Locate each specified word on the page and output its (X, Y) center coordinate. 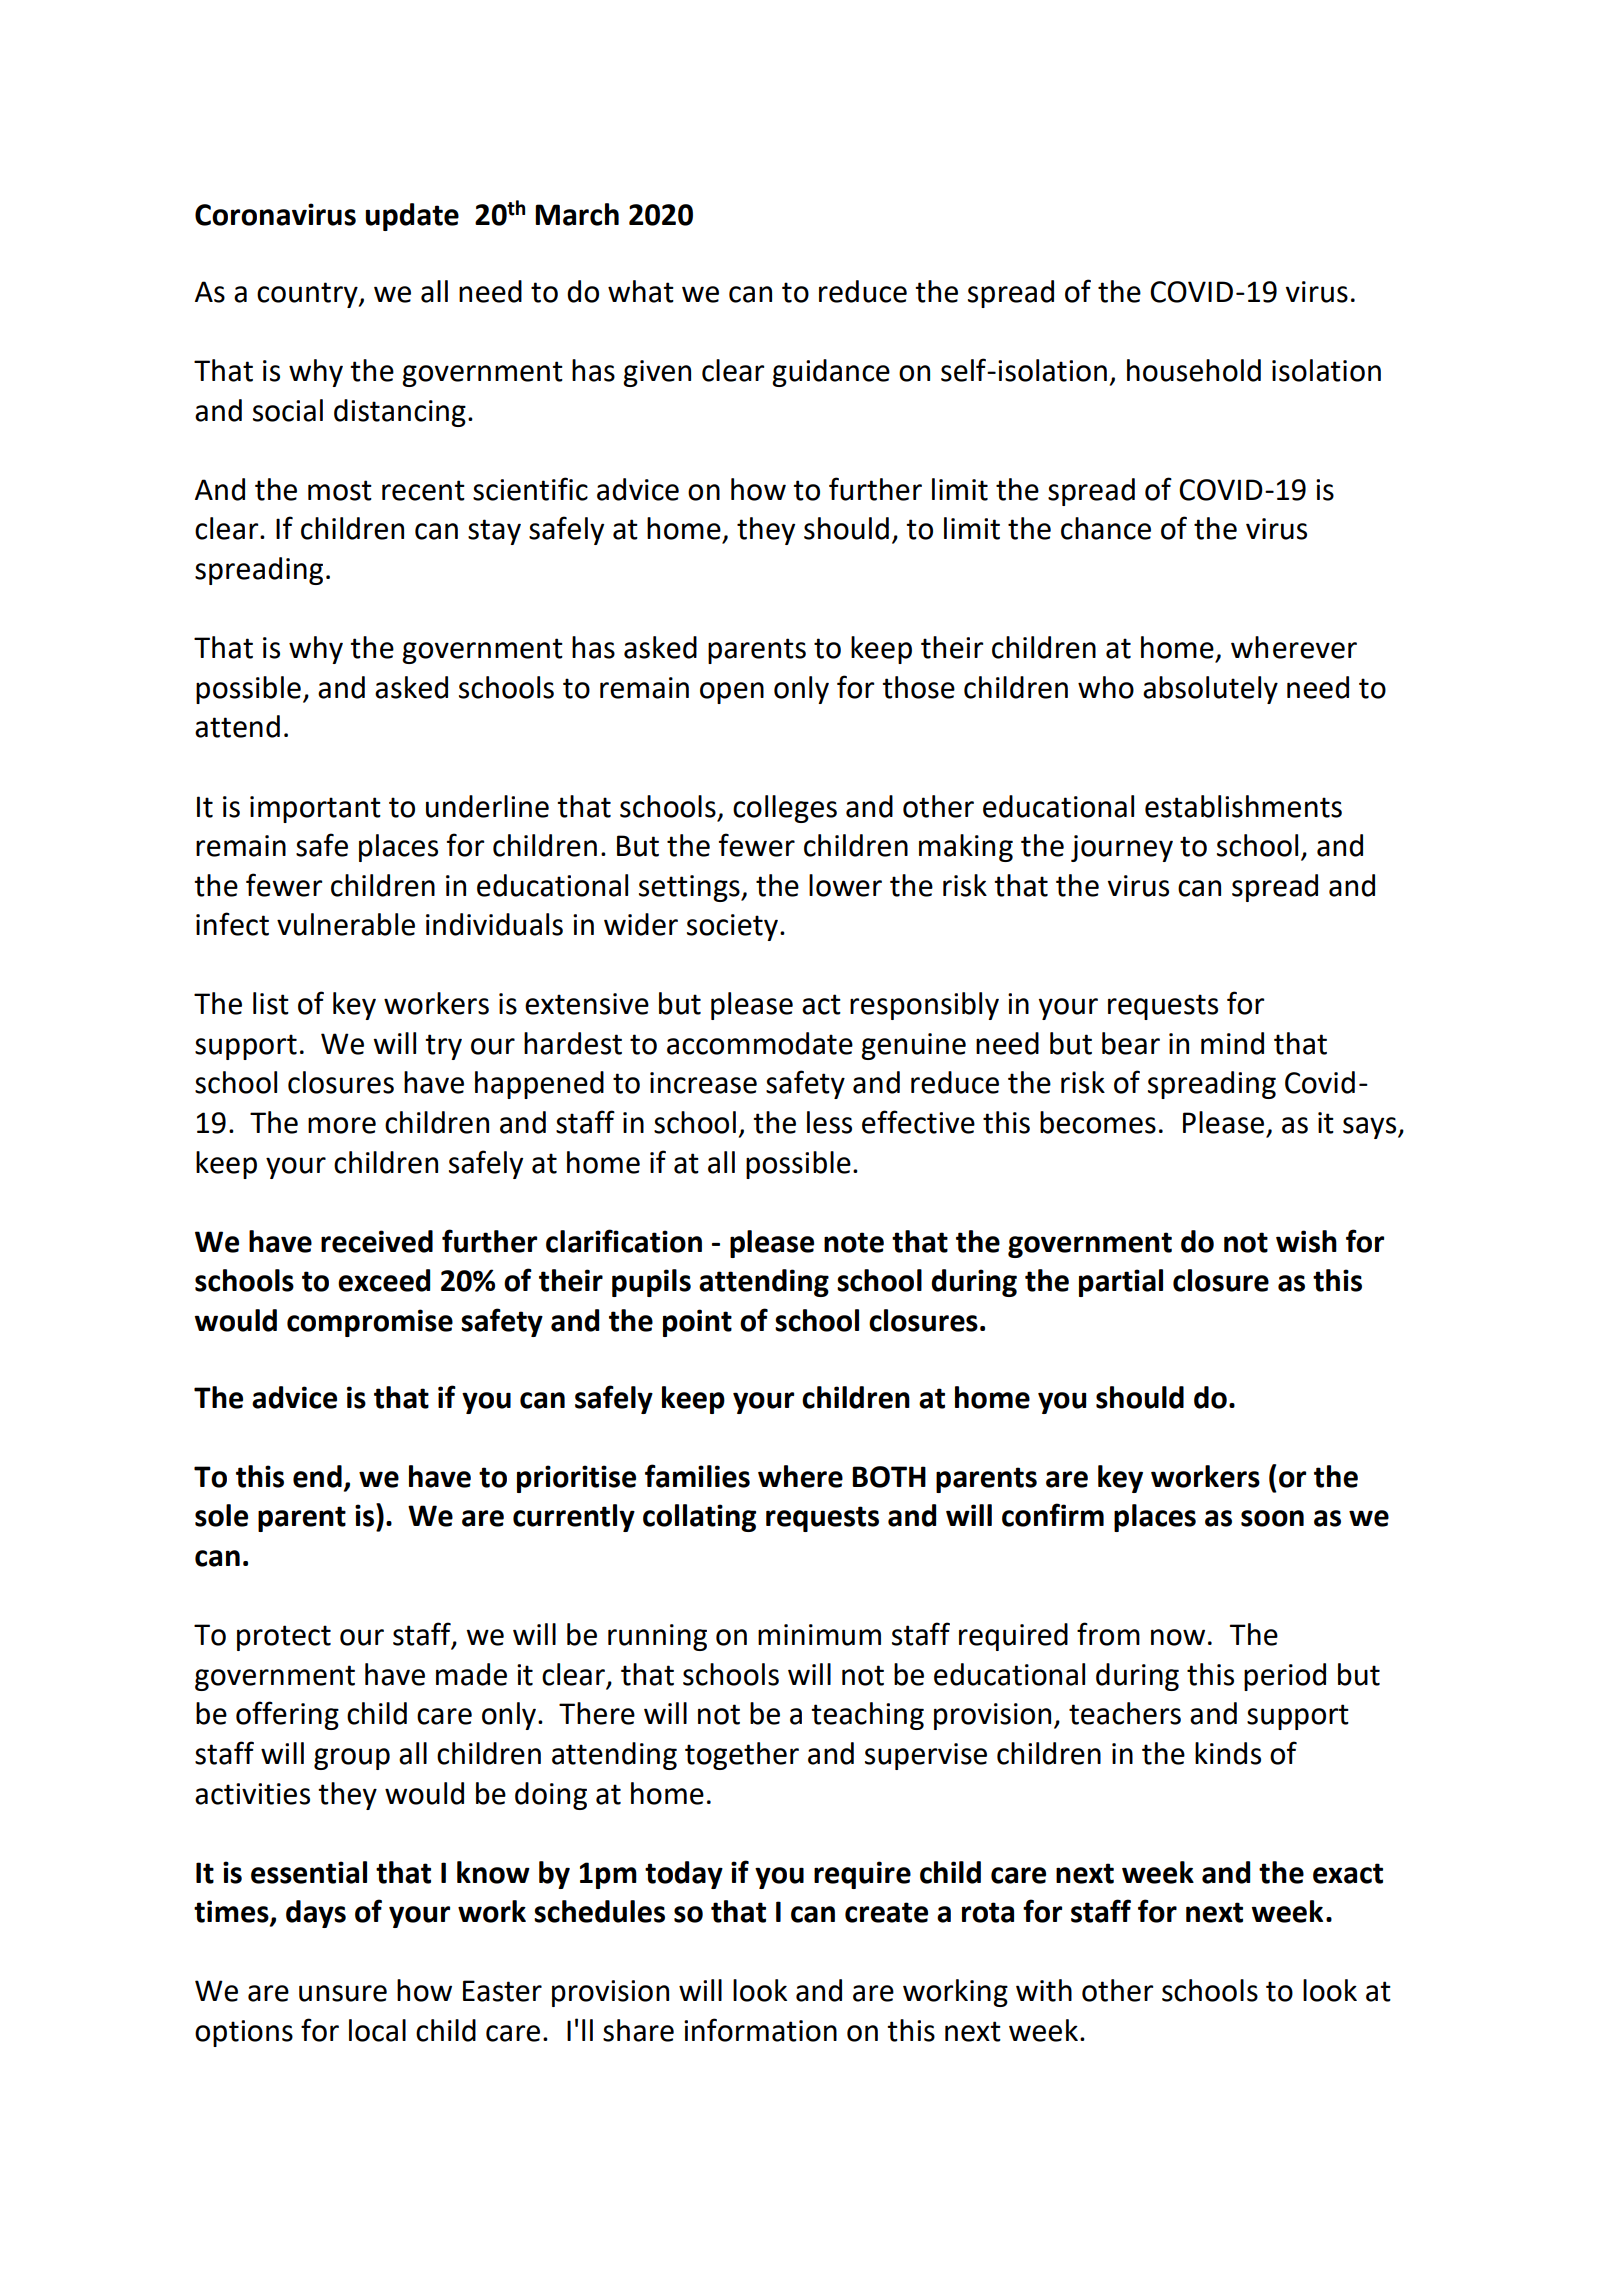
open (732, 693)
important (315, 809)
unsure (343, 1993)
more (342, 1125)
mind (1232, 1043)
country (308, 295)
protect (284, 1638)
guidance (831, 373)
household (1194, 370)
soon (1272, 1518)
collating (699, 1518)
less (829, 1122)
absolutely (1210, 690)
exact (1348, 1873)
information (760, 2030)
